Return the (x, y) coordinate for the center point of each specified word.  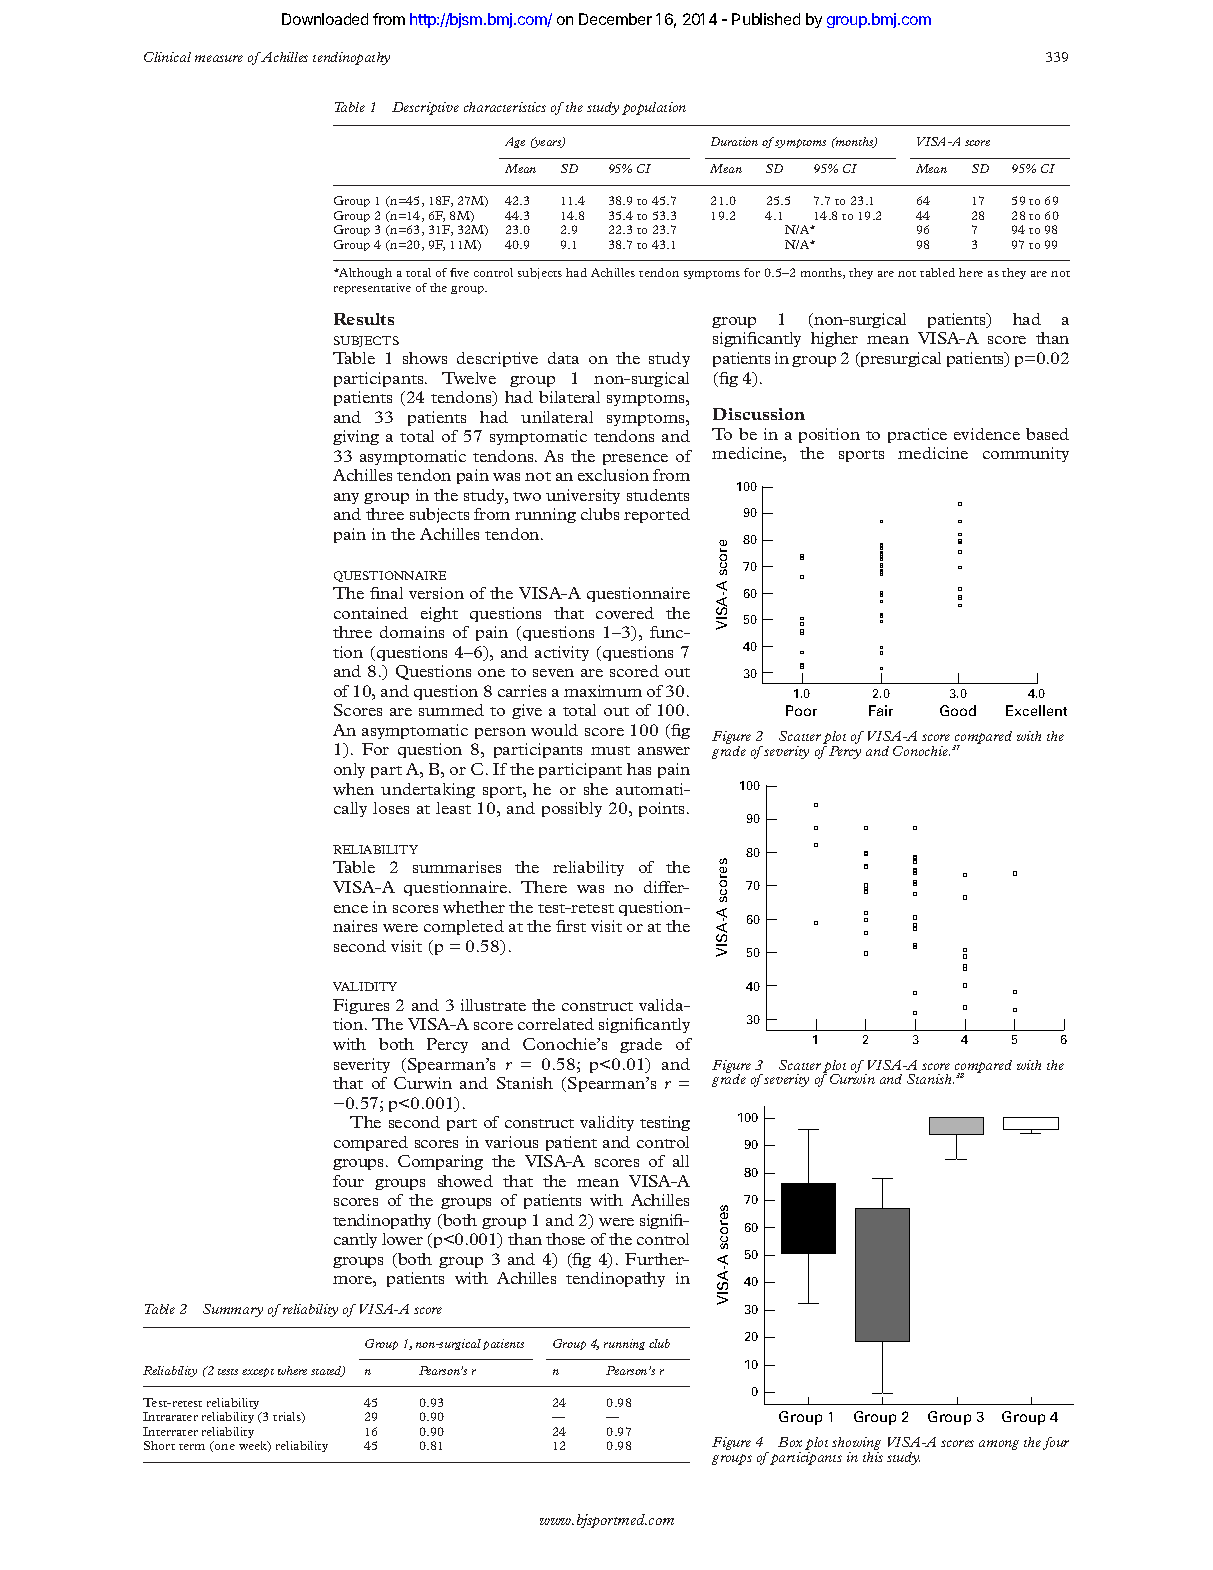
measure (219, 58)
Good (958, 710)
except (258, 1372)
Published (766, 19)
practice (917, 435)
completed (464, 927)
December (615, 19)
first (571, 926)
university (583, 496)
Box (790, 1442)
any (346, 498)
